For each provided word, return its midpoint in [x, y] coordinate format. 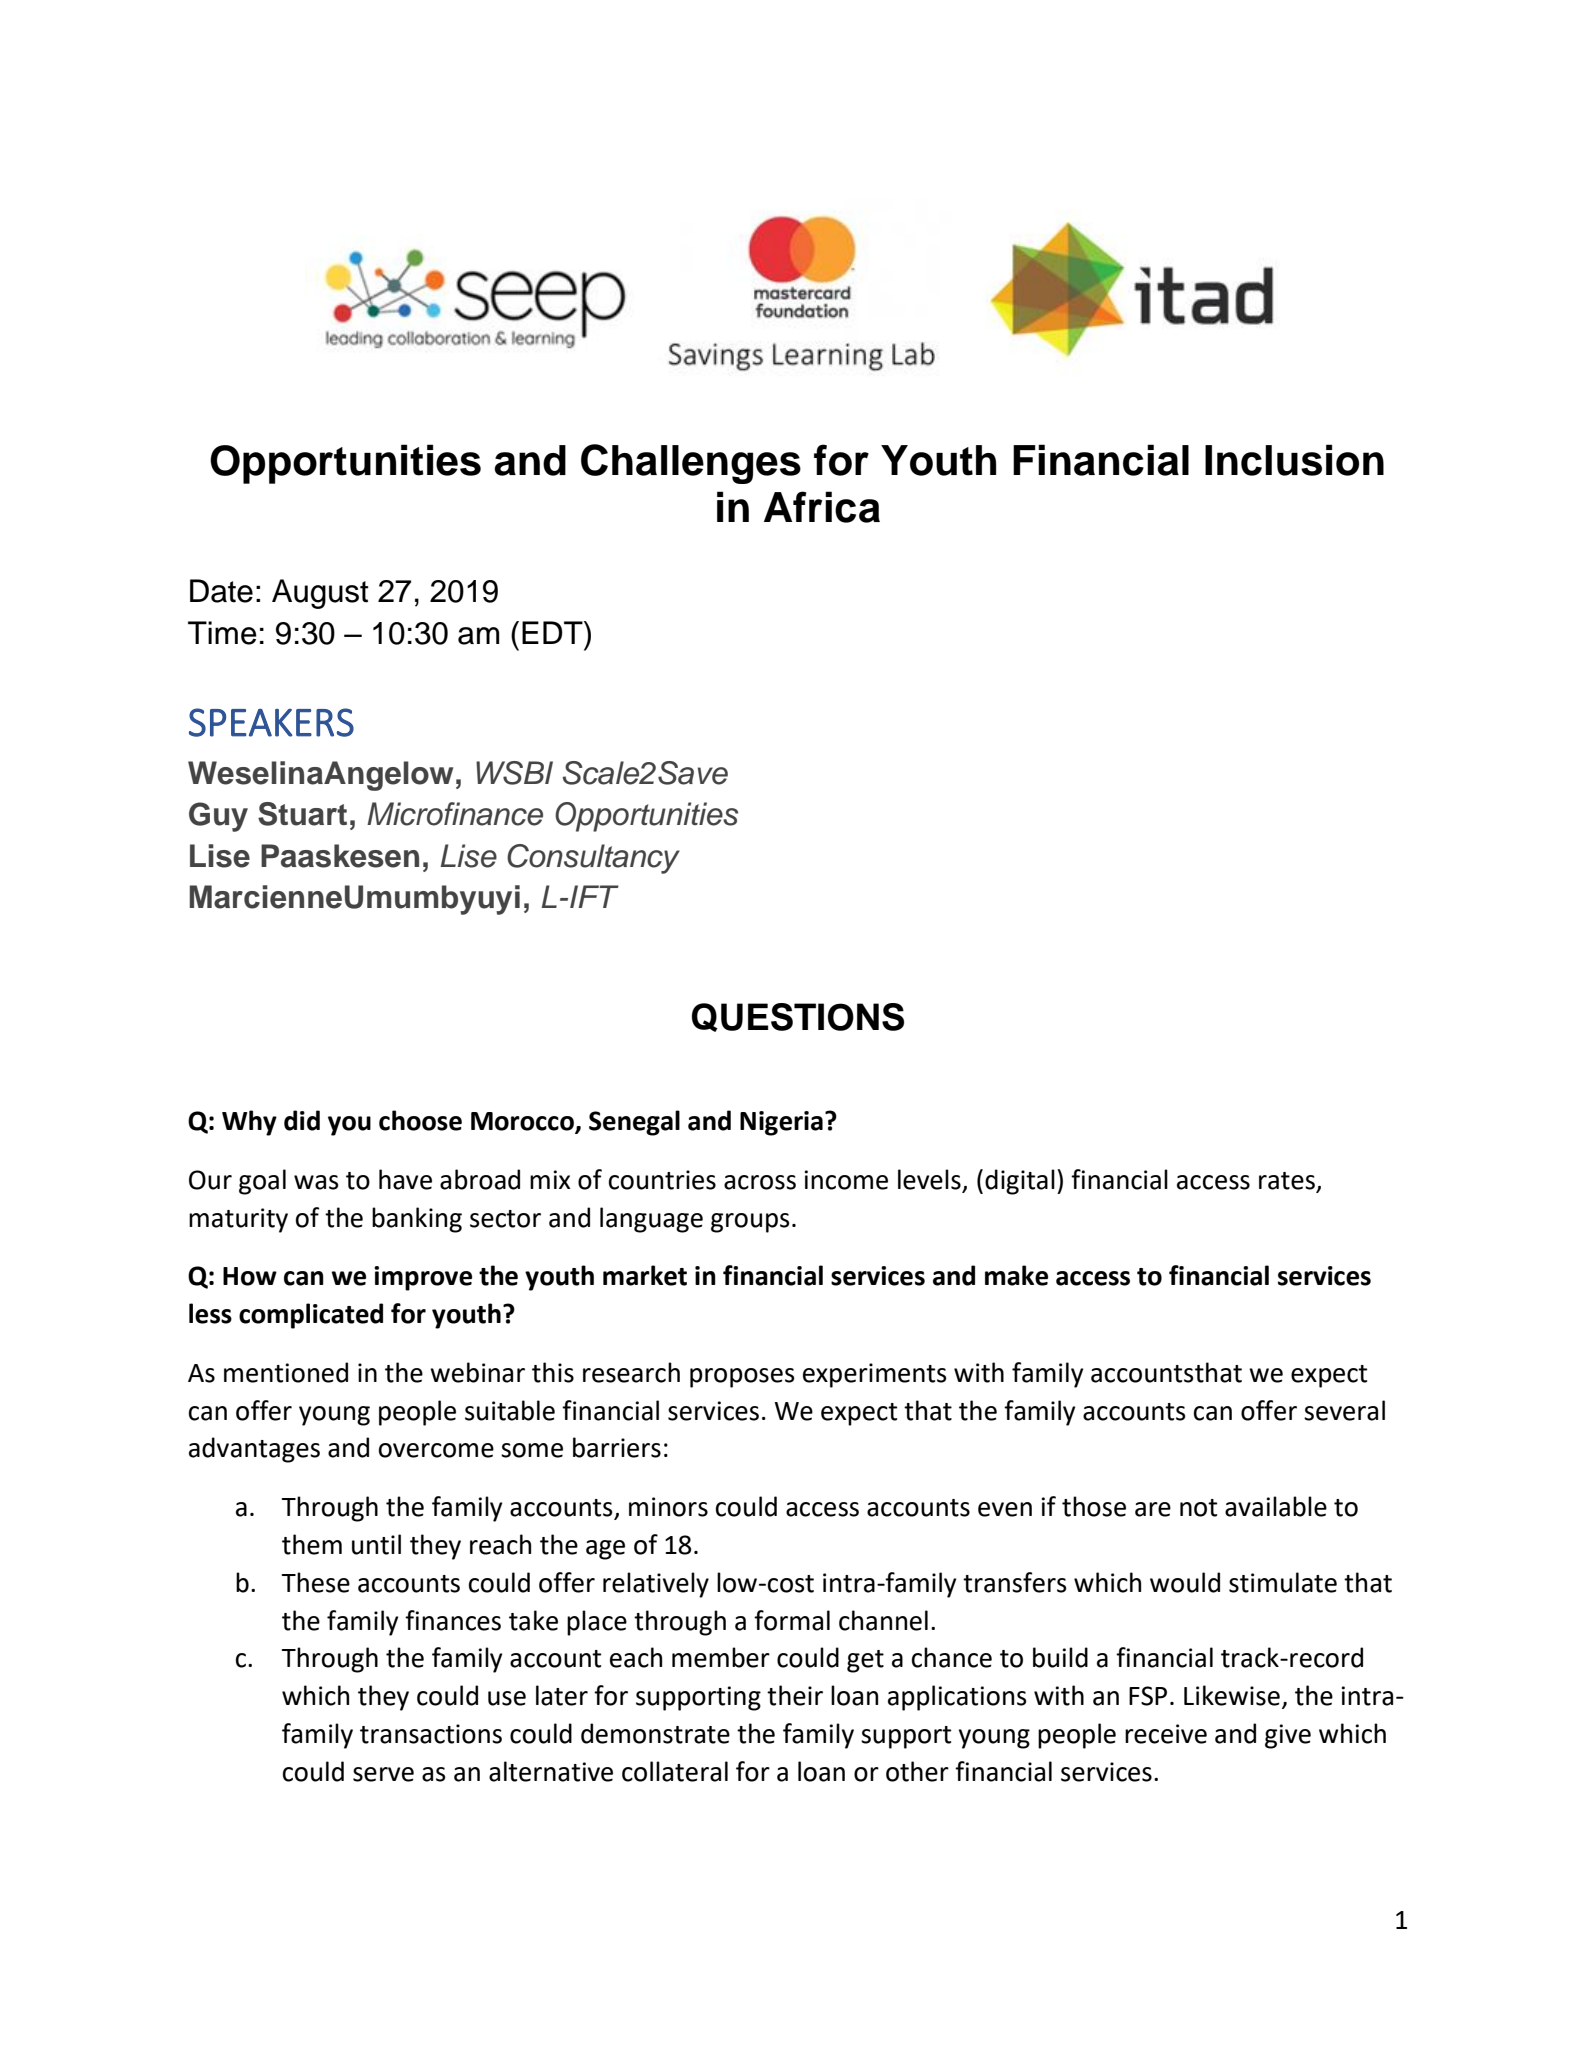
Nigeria [781, 1123]
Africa [822, 507]
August [320, 594]
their [795, 1695]
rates [1288, 1182]
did [302, 1120]
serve [383, 1774]
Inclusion [1294, 460]
